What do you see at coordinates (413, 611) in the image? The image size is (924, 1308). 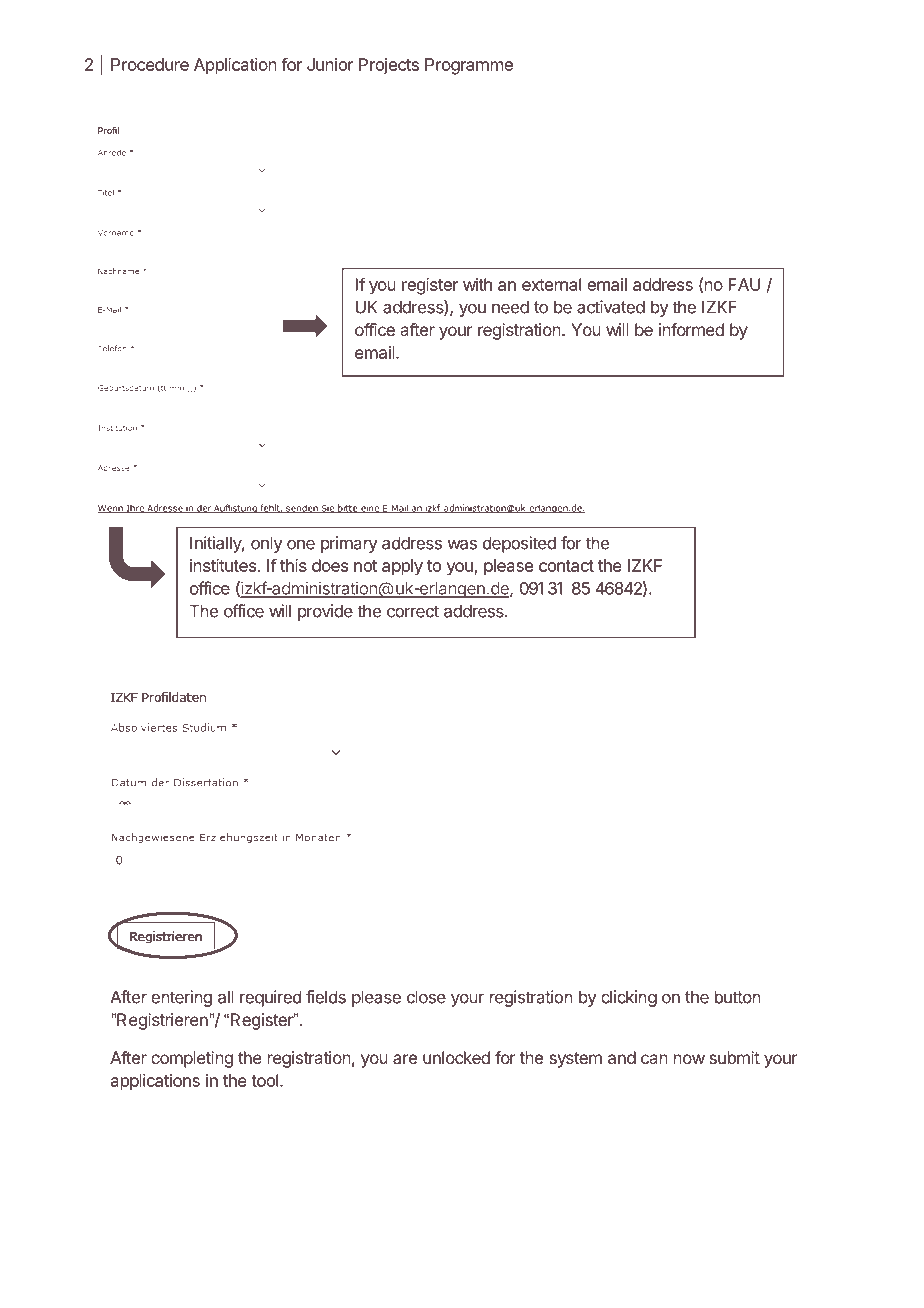 I see `correct` at bounding box center [413, 611].
